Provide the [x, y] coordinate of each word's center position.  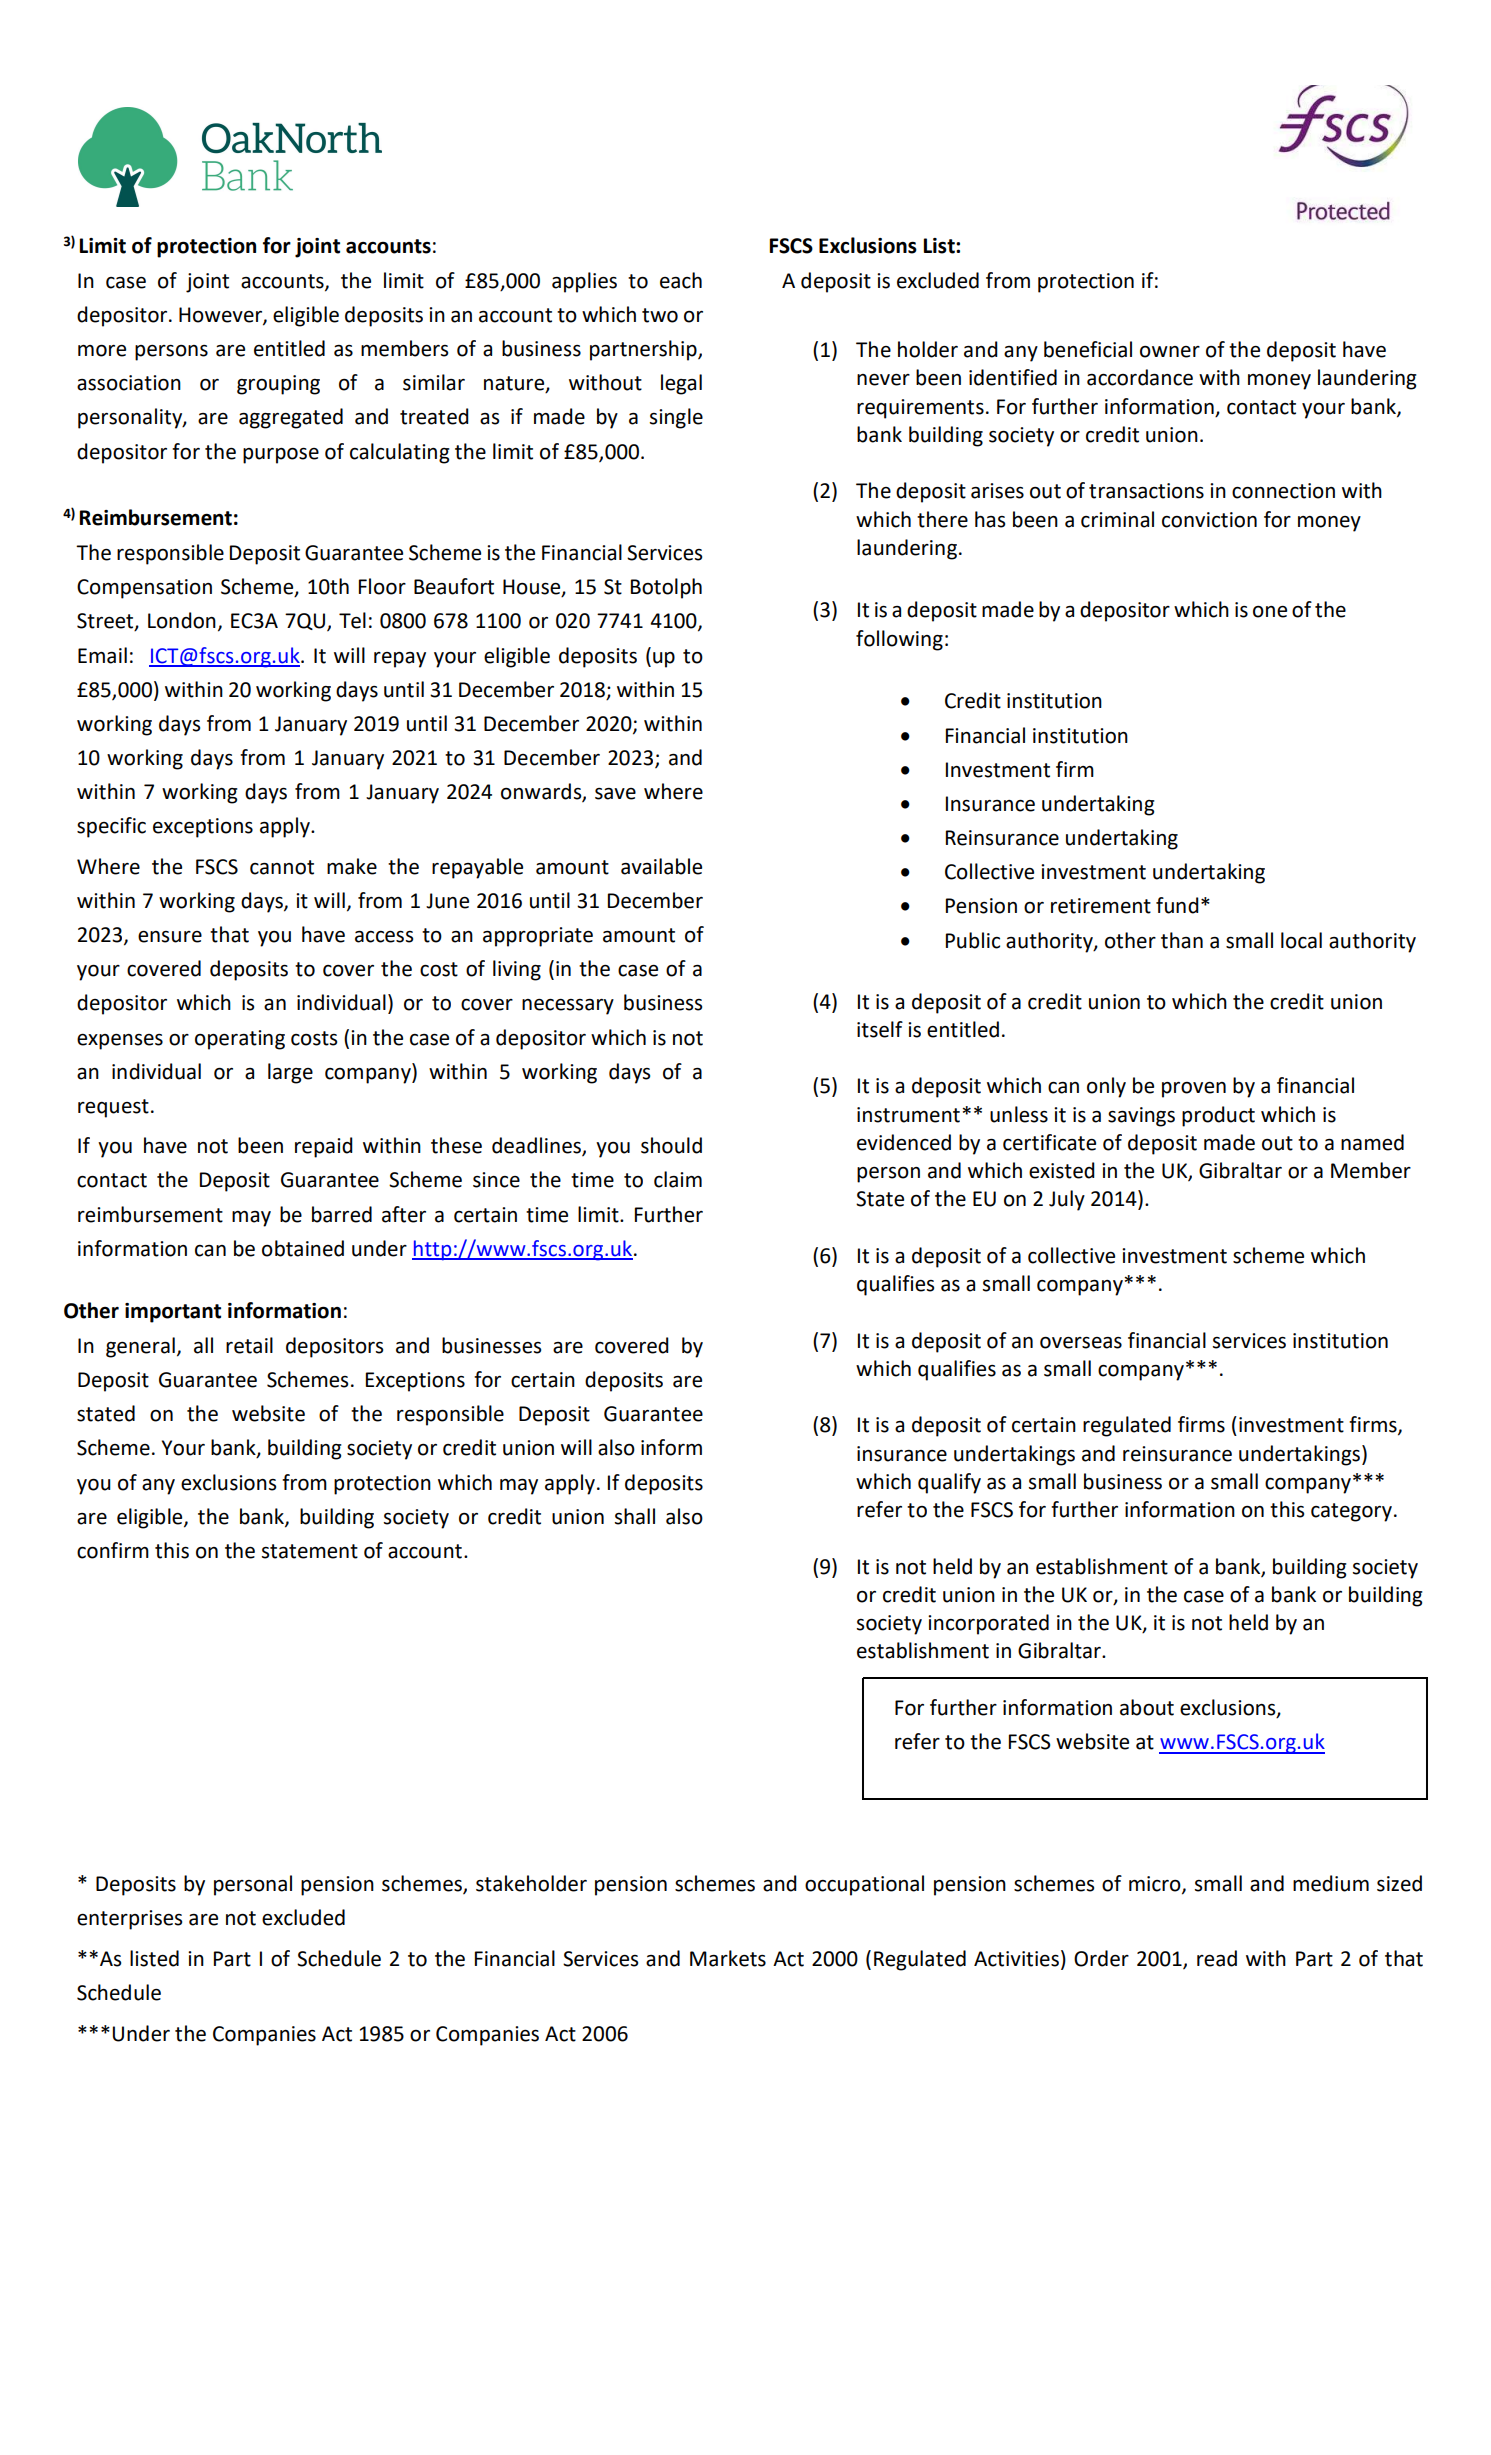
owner [1170, 352]
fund [1177, 905]
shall [635, 1516]
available [661, 866]
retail [249, 1345]
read [1217, 1958]
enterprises [129, 1920]
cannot [282, 867]
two [660, 315]
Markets [728, 1958]
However [221, 316]
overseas [1081, 1343]
